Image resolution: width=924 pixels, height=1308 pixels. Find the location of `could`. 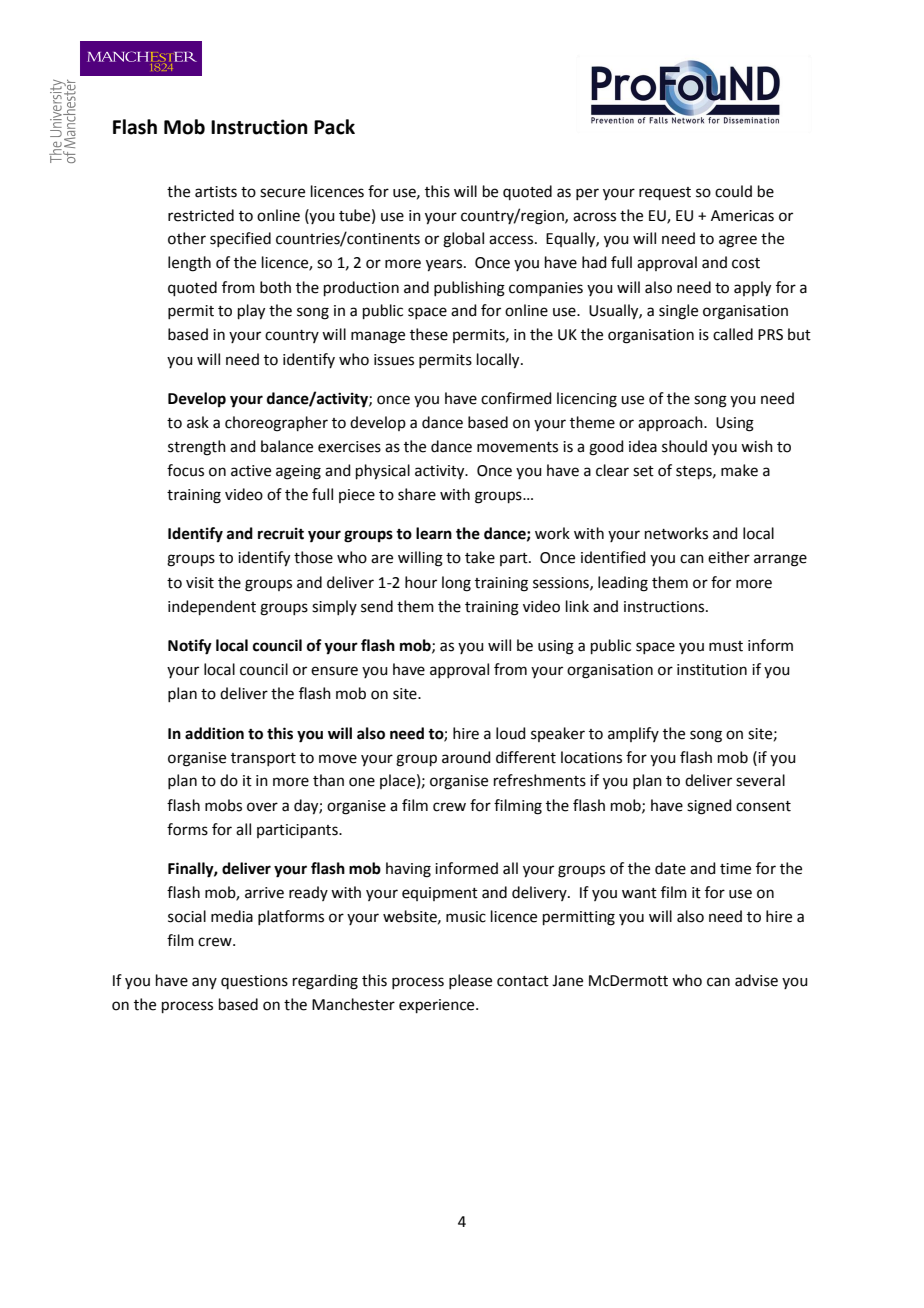

could is located at coordinates (733, 191).
